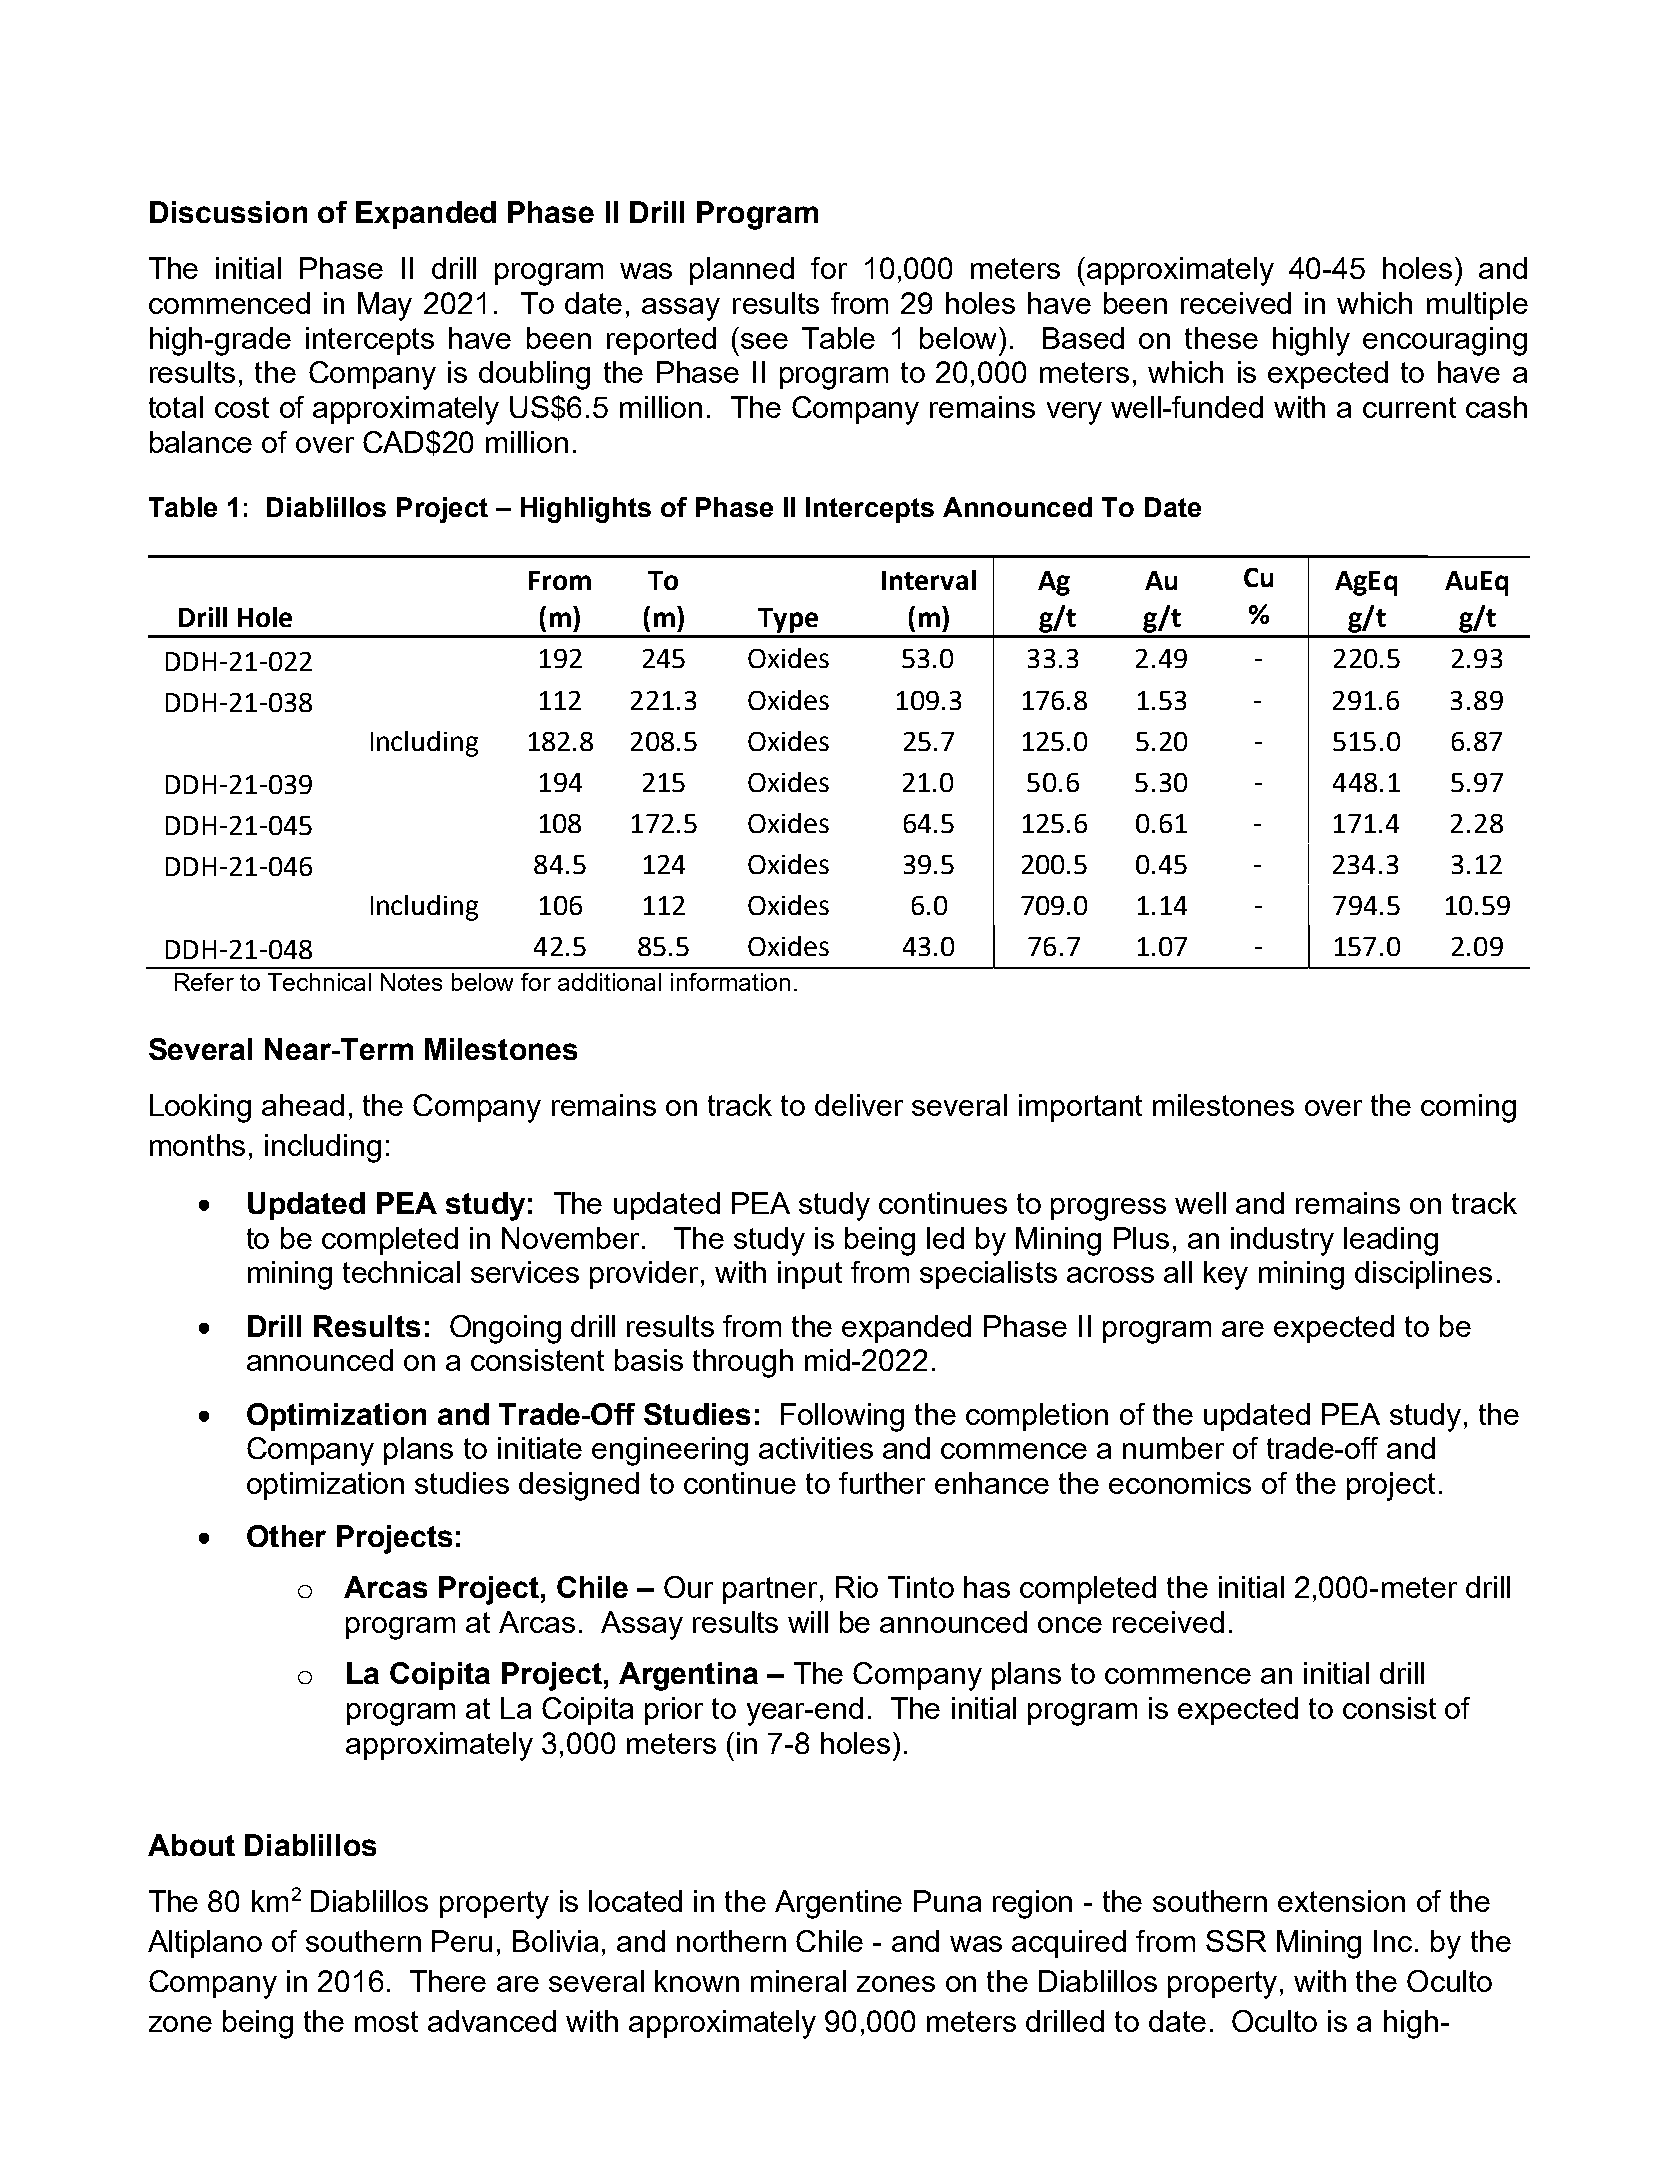  I want to click on coming, so click(1468, 1108).
